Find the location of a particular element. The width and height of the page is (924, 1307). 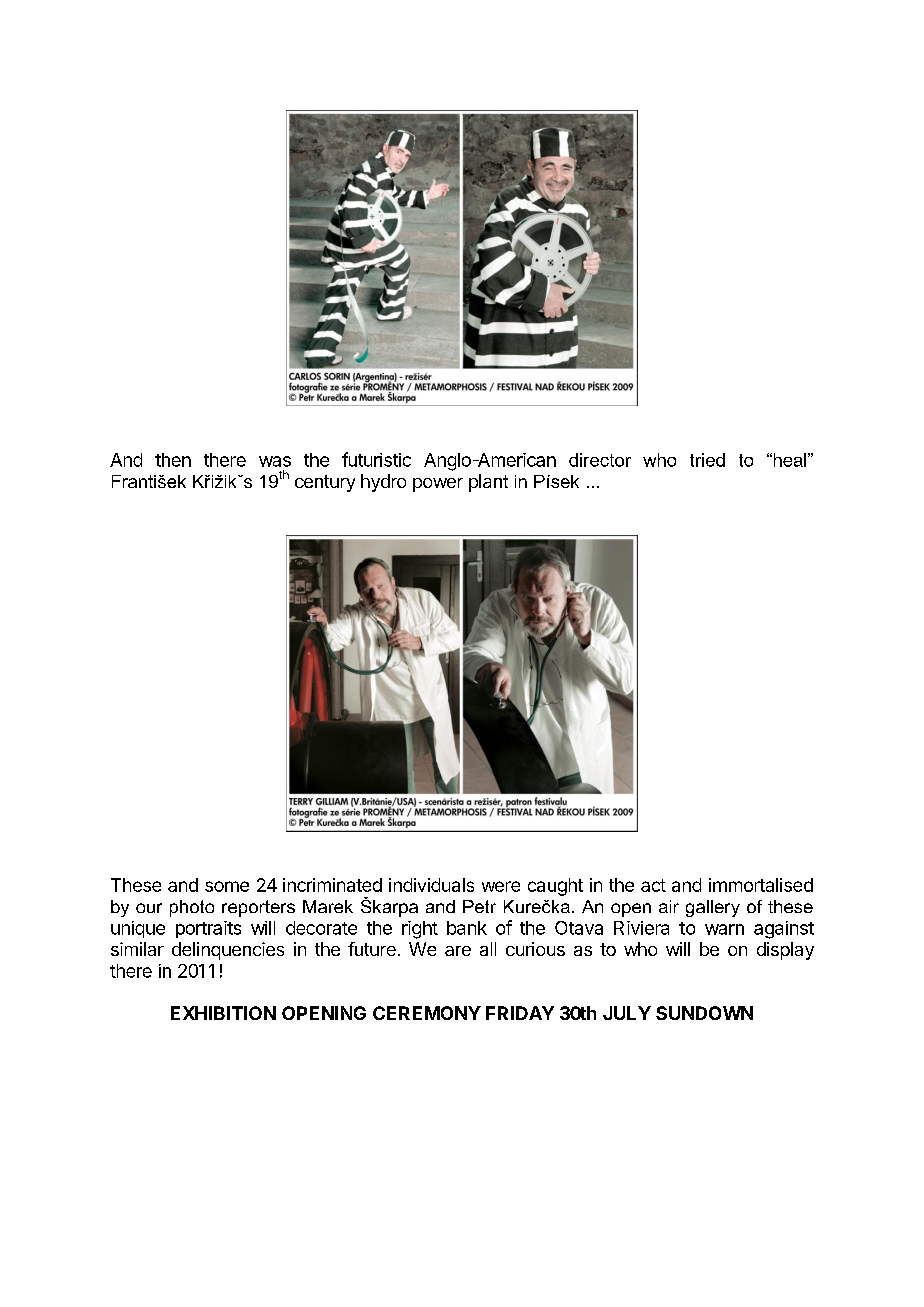

act is located at coordinates (653, 885).
